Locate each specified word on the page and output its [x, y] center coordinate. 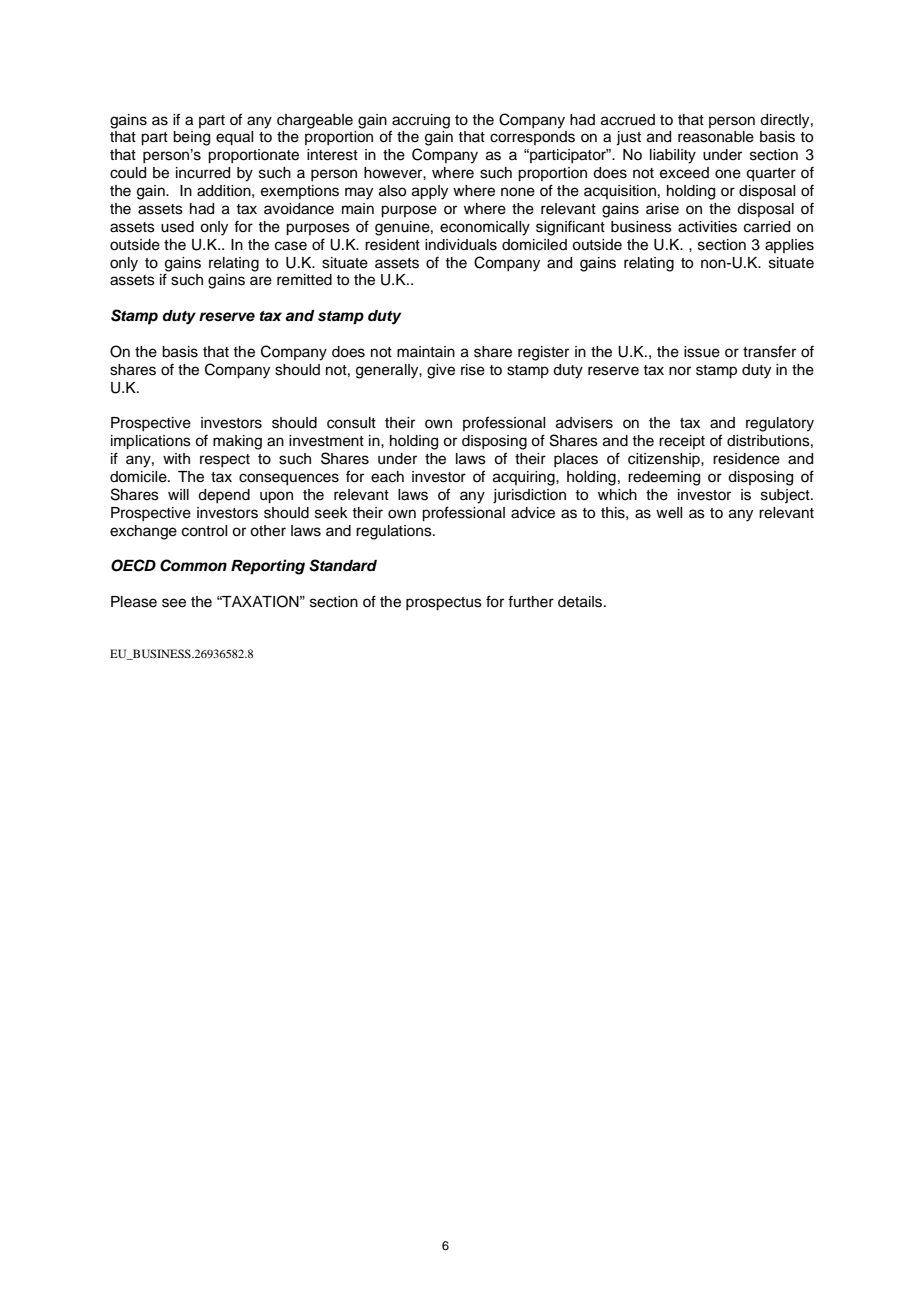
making [237, 442]
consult [351, 423]
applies [789, 246]
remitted [304, 280]
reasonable [716, 137]
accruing [420, 122]
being [191, 138]
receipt [682, 442]
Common [193, 565]
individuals [461, 245]
